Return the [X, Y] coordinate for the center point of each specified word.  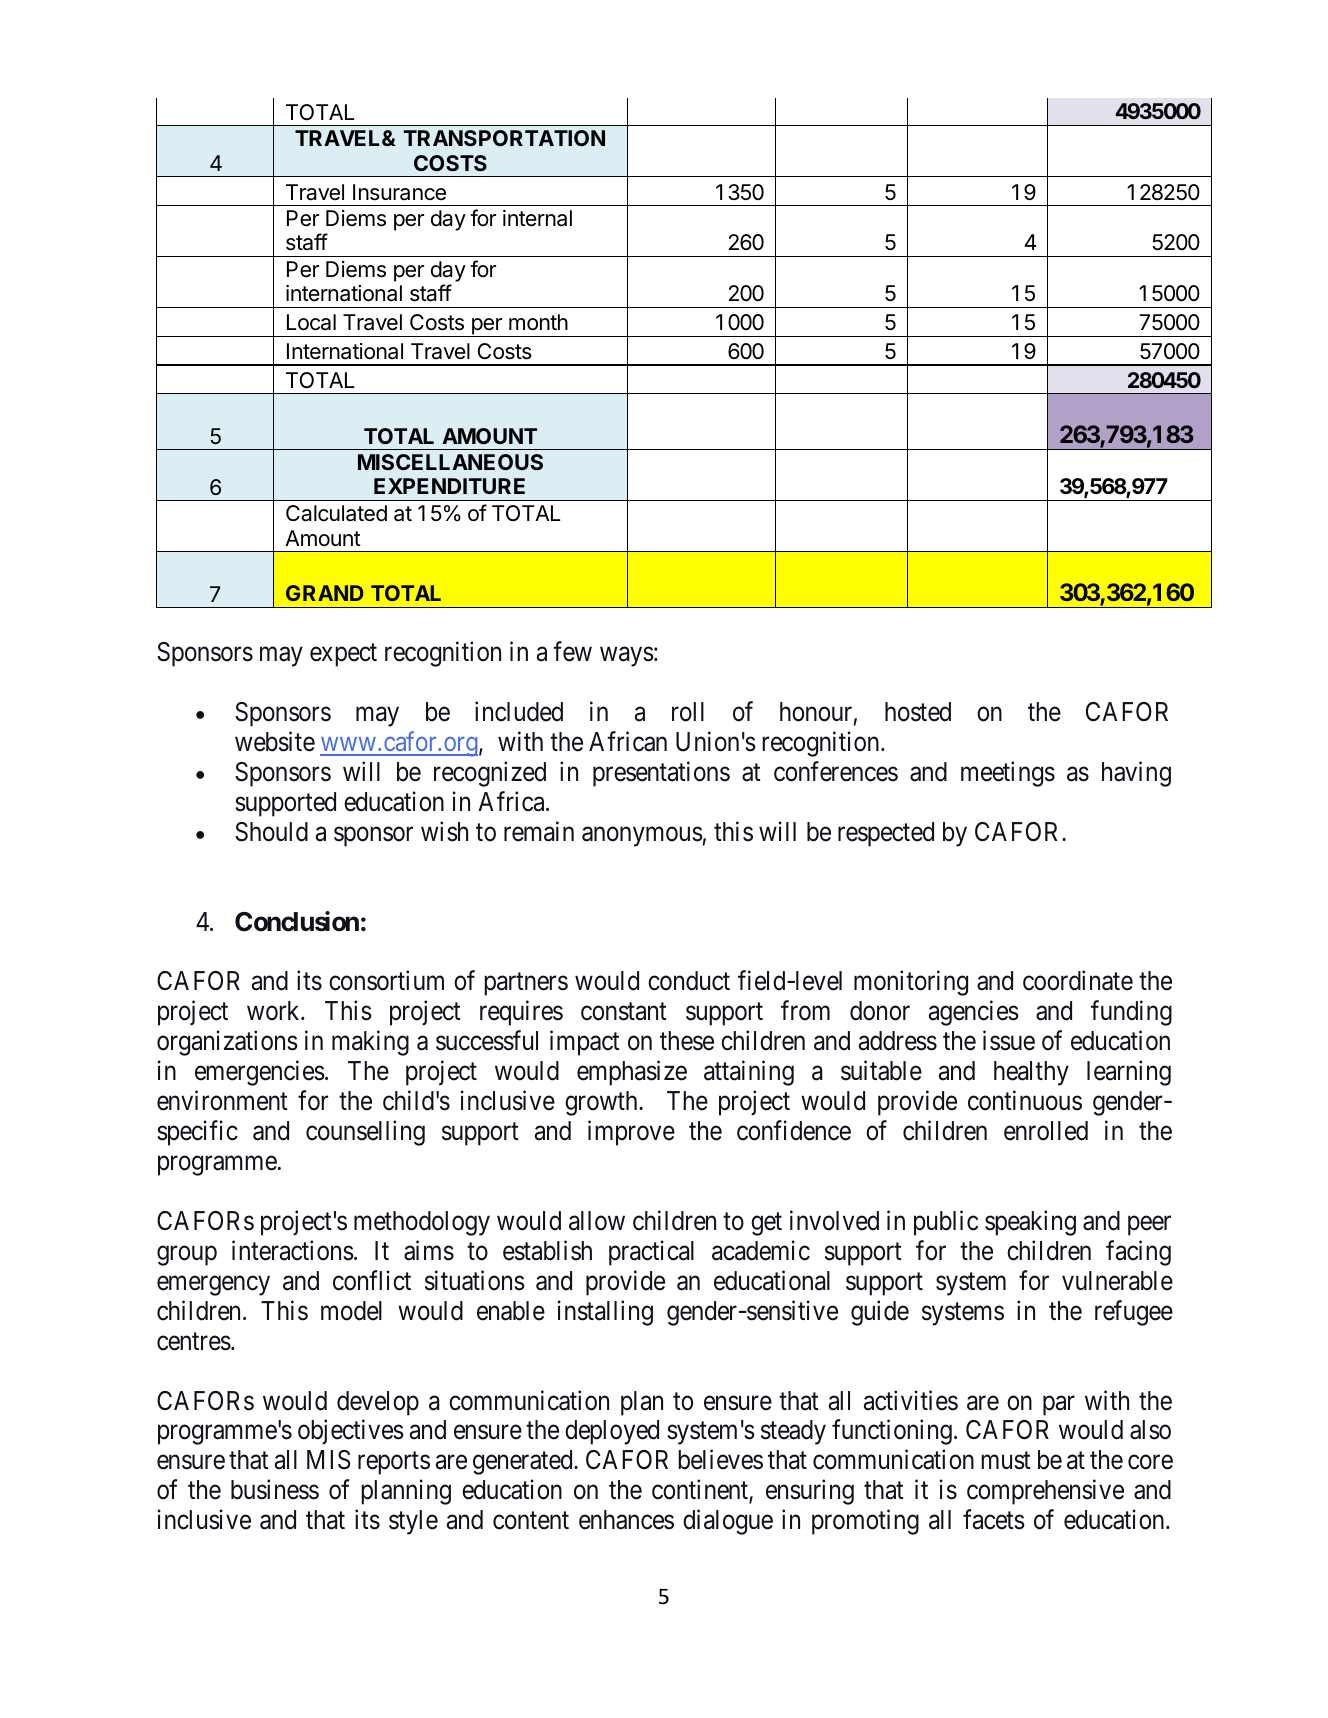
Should [271, 832]
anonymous [642, 837]
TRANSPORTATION [504, 138]
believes [720, 1460]
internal [537, 218]
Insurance [399, 192]
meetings [1008, 774]
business [275, 1490]
